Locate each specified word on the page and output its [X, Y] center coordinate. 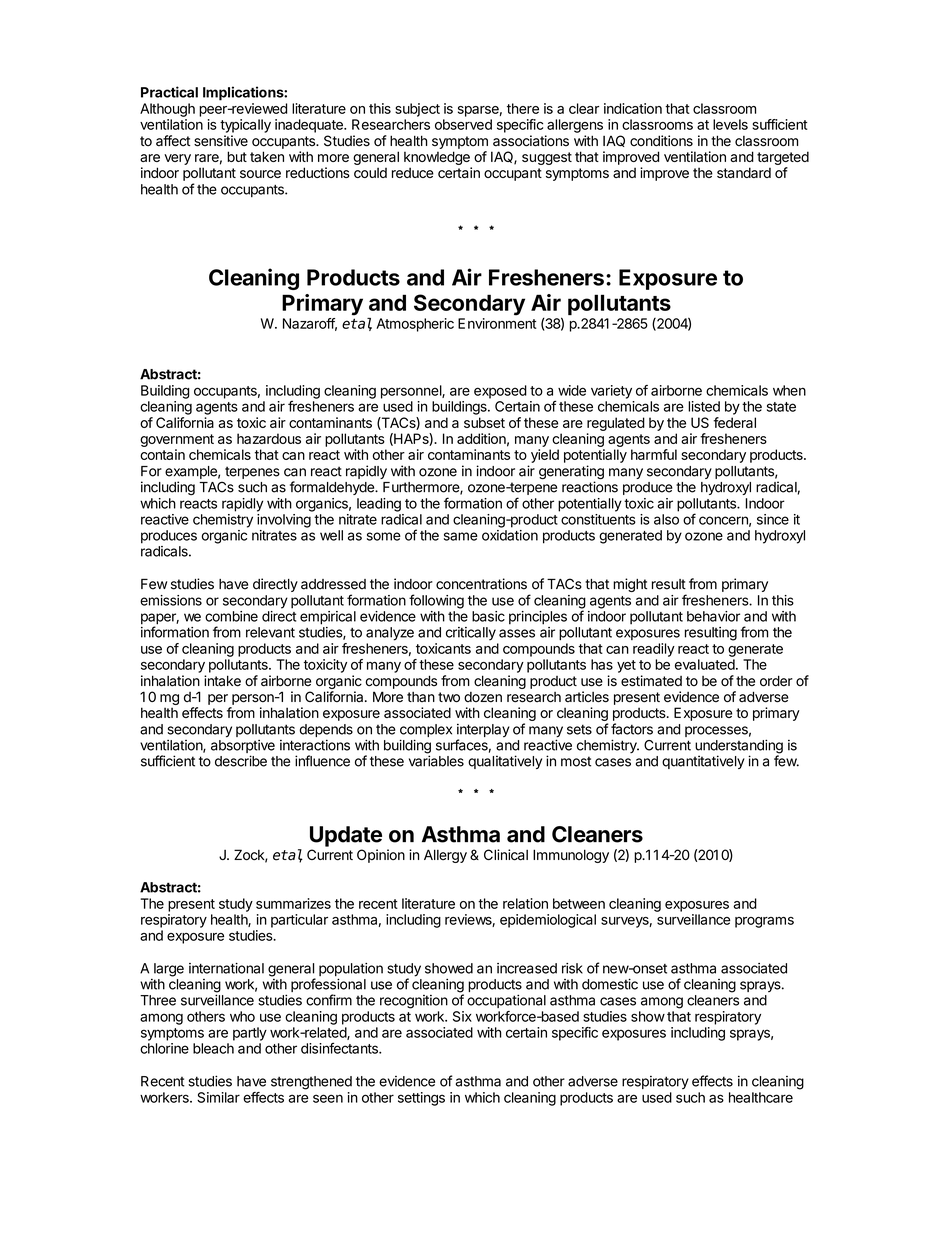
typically [245, 126]
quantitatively [703, 762]
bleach [213, 1048]
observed [463, 124]
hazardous [269, 438]
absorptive [243, 748]
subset [484, 422]
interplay [483, 732]
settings [421, 1099]
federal [734, 422]
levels [730, 124]
